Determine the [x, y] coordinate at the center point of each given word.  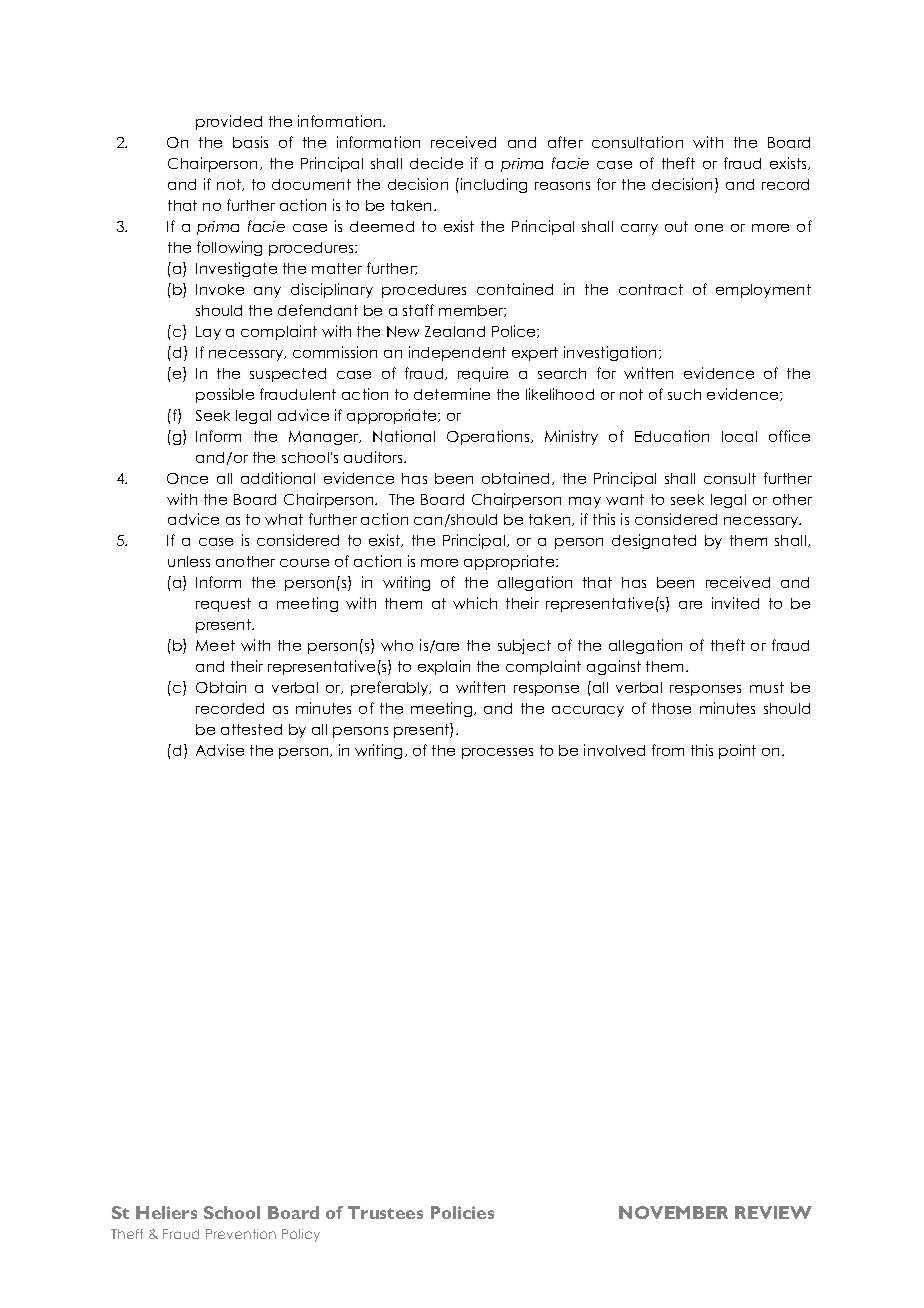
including [494, 185]
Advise [220, 750]
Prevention [241, 1234]
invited [735, 603]
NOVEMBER [673, 1212]
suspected [288, 375]
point [737, 751]
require [483, 374]
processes [497, 753]
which [475, 603]
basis [250, 142]
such [684, 394]
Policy [301, 1235]
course [304, 563]
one [709, 228]
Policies [462, 1212]
